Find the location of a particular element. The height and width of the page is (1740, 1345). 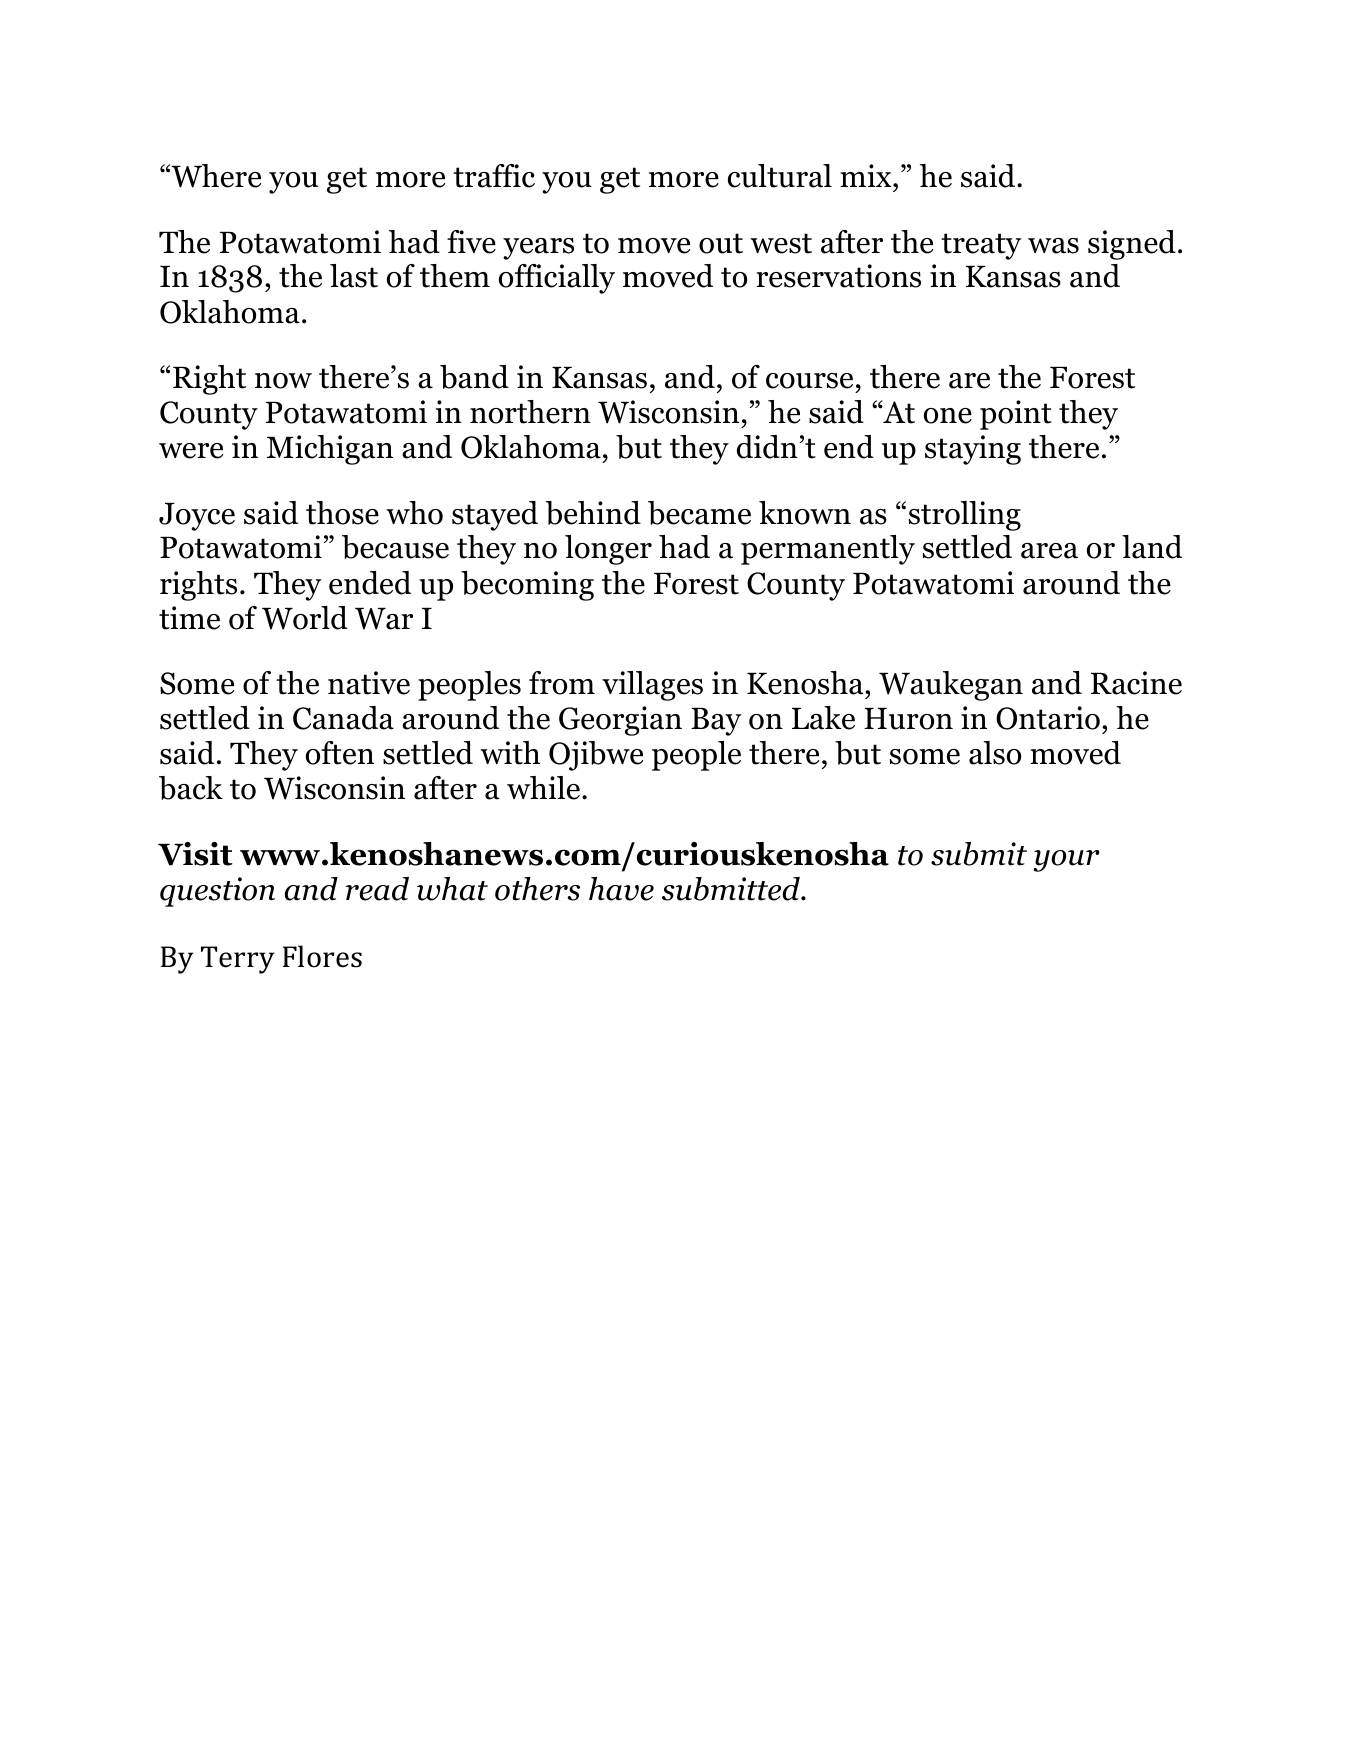

northern is located at coordinates (530, 412).
